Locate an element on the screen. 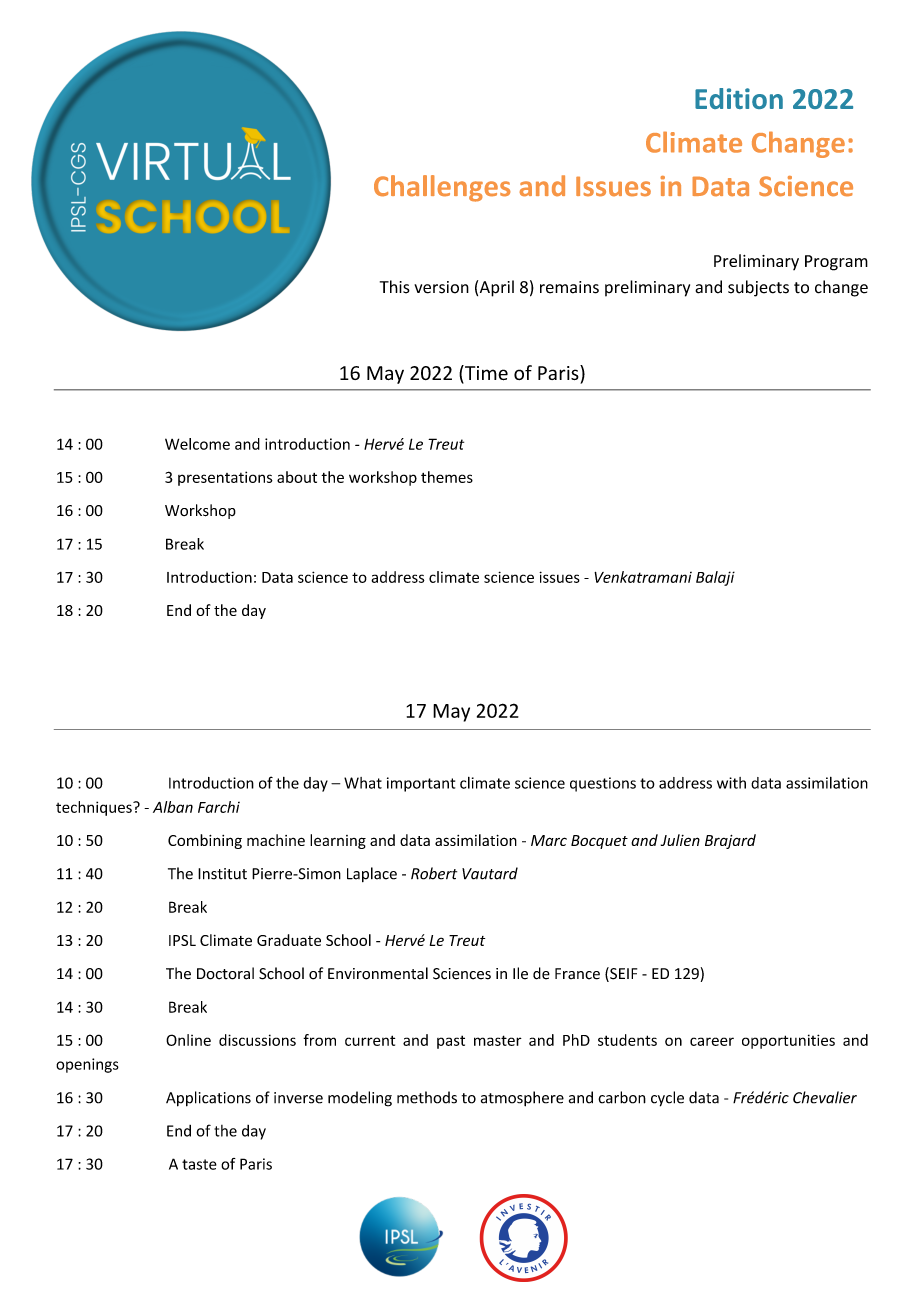 The height and width of the screenshot is (1308, 924). themes is located at coordinates (447, 477).
